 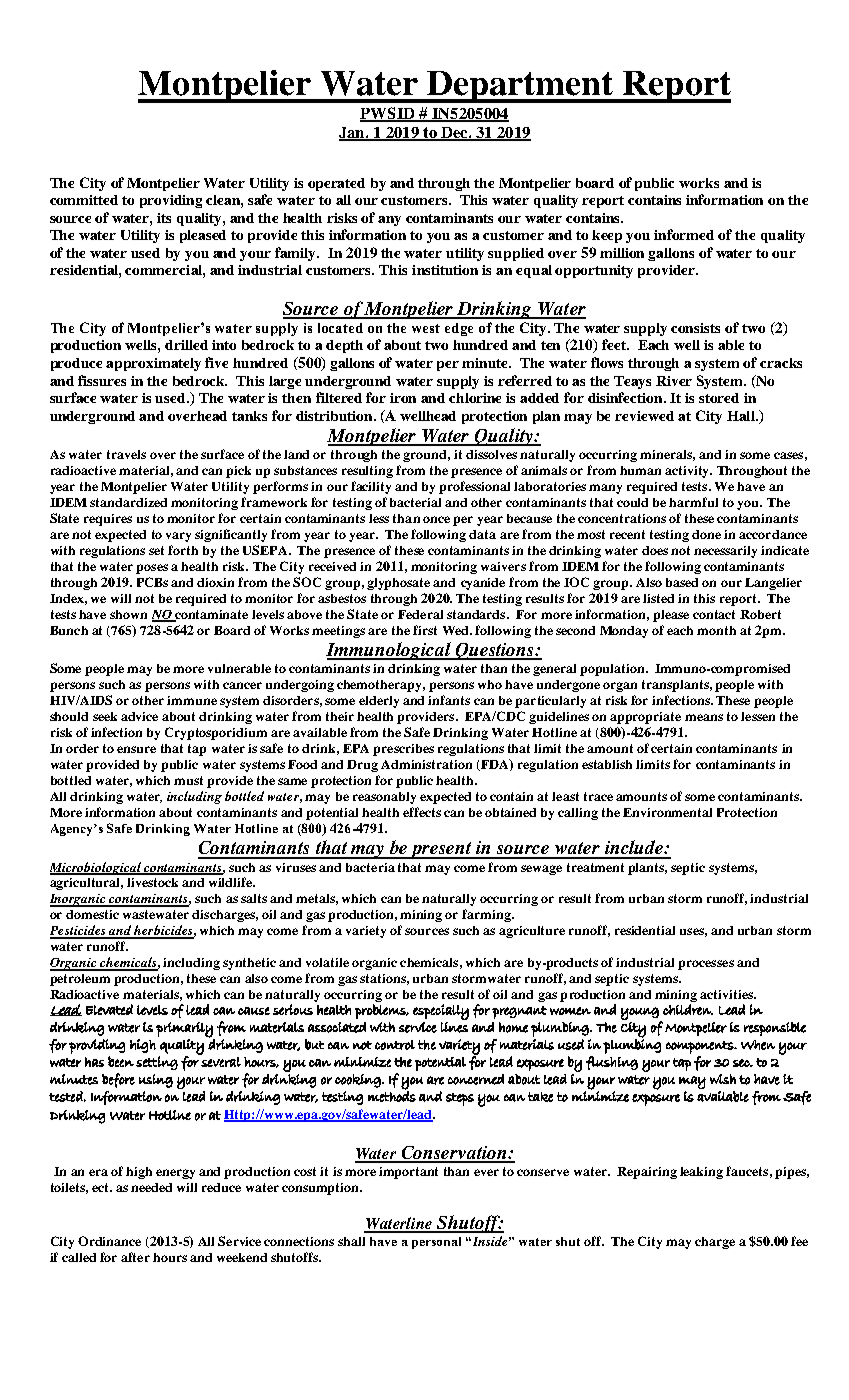 I want to click on standardized, so click(x=128, y=502).
